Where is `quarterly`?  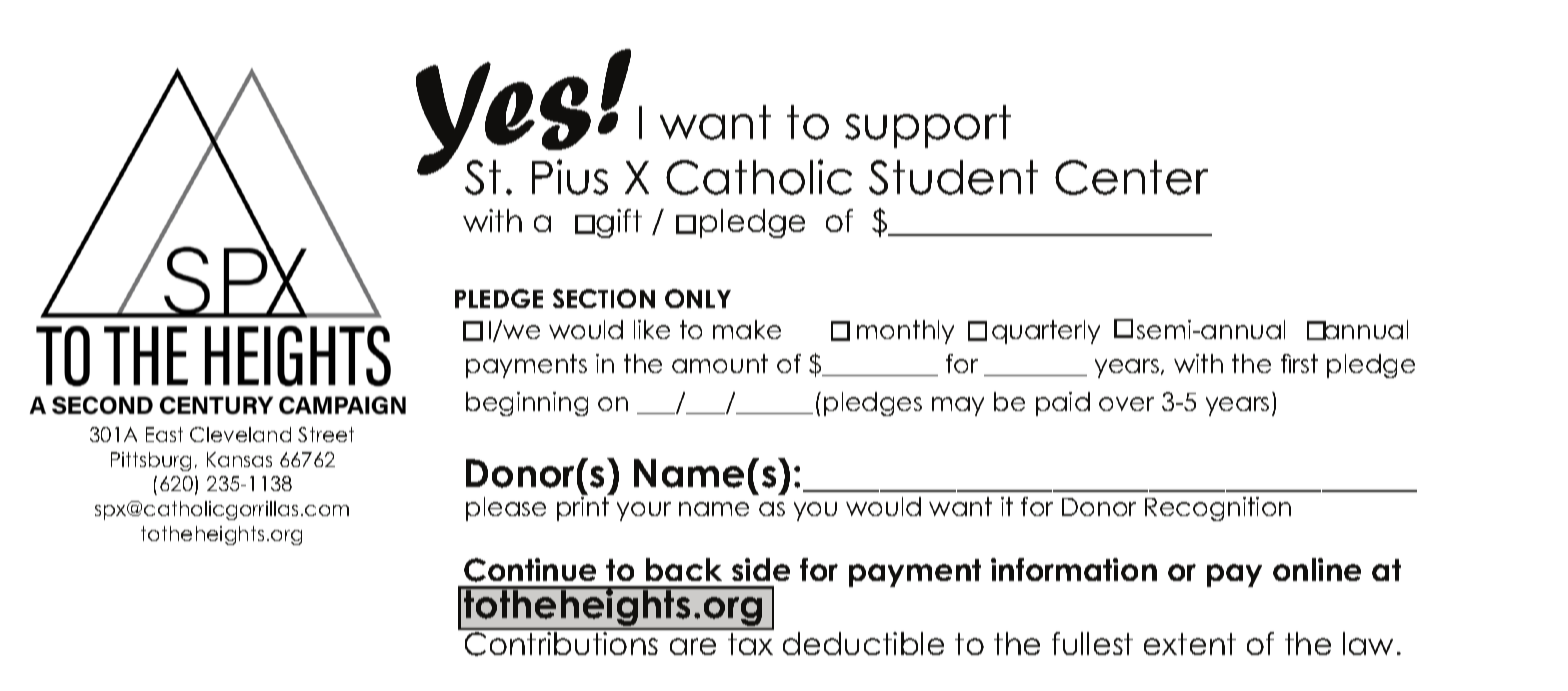 quarterly is located at coordinates (1046, 332).
